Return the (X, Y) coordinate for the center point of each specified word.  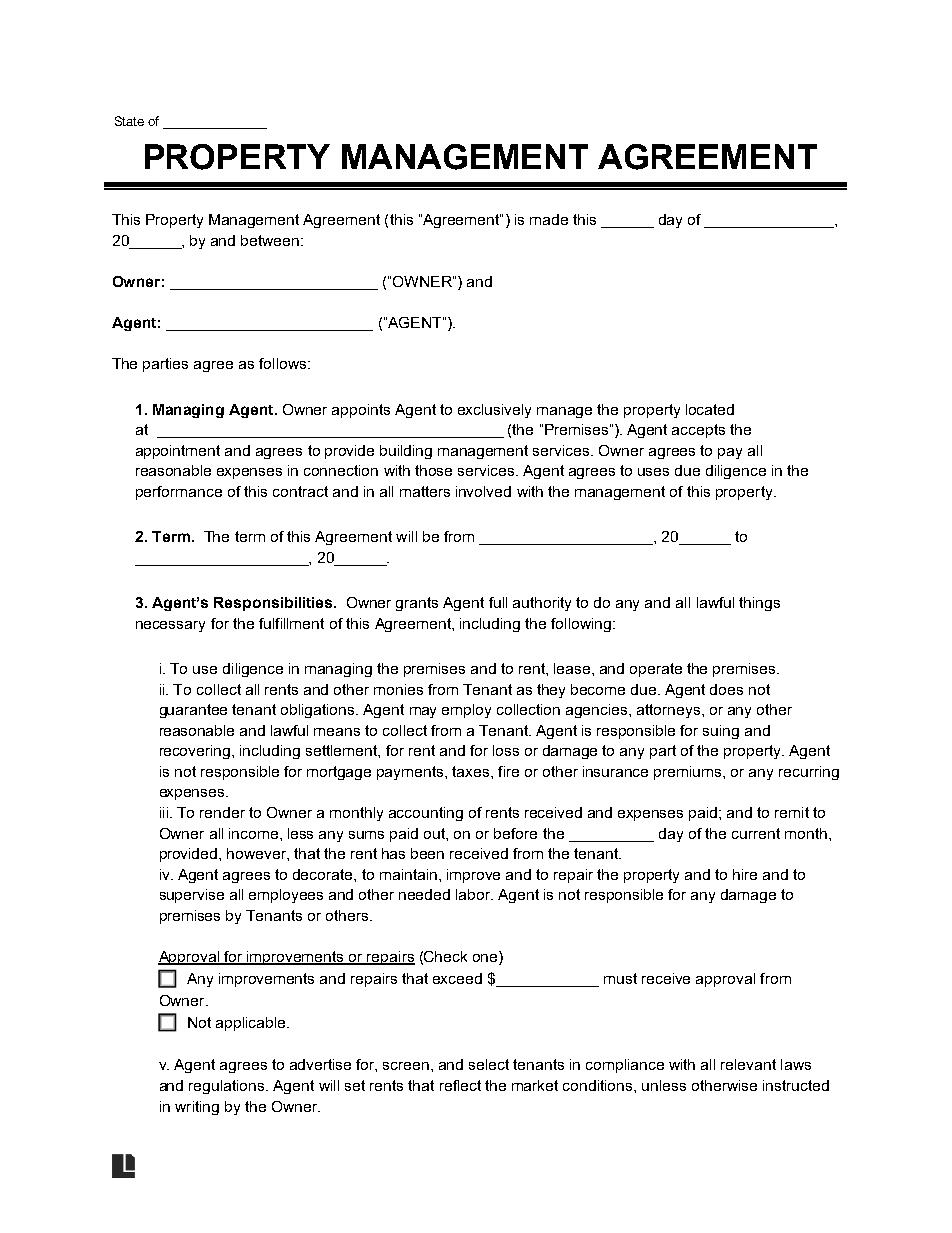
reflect (460, 1085)
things (759, 604)
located (710, 409)
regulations (228, 1087)
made (549, 219)
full (498, 602)
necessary (170, 626)
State (129, 121)
